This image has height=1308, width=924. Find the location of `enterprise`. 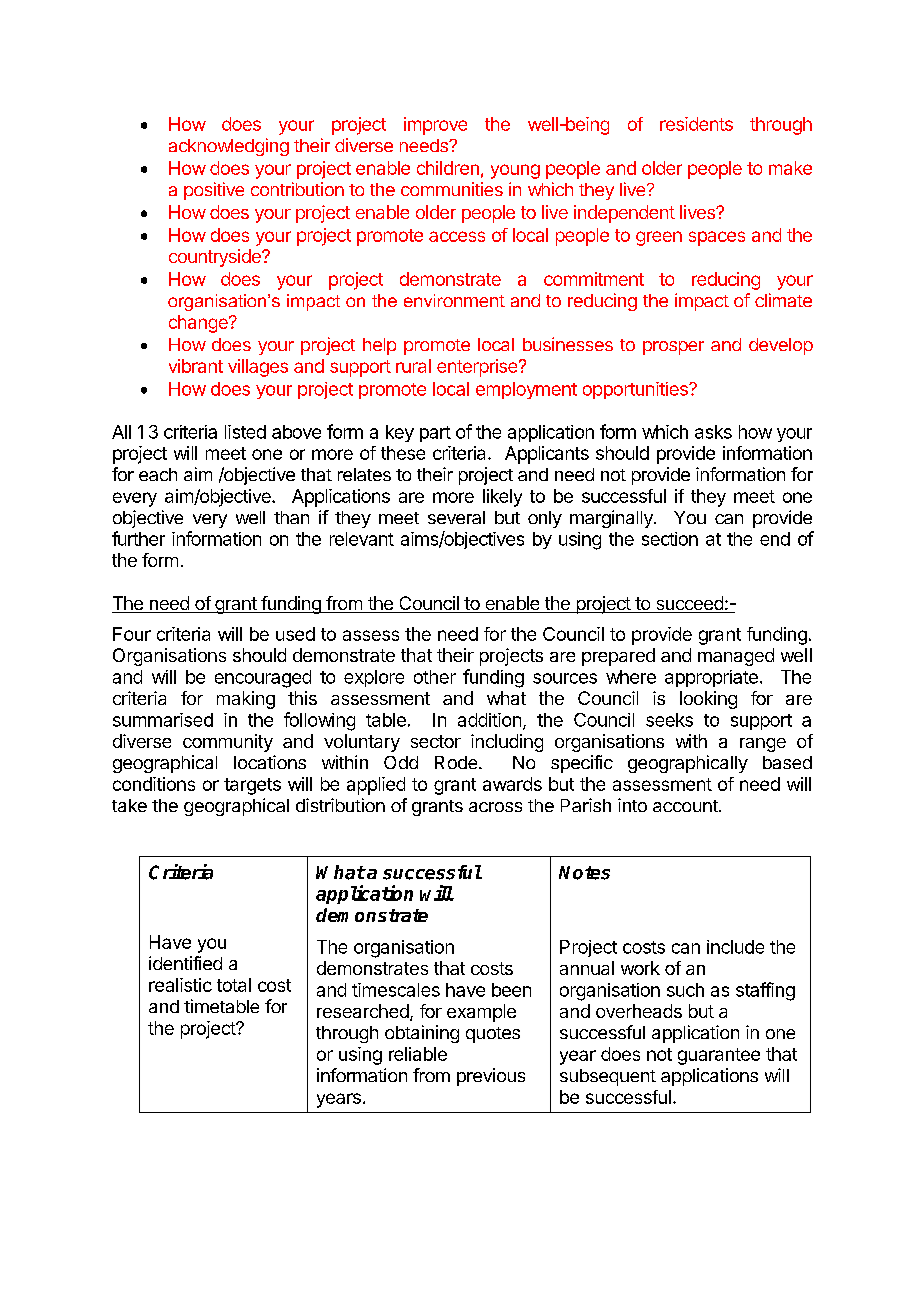

enterprise is located at coordinates (478, 368).
